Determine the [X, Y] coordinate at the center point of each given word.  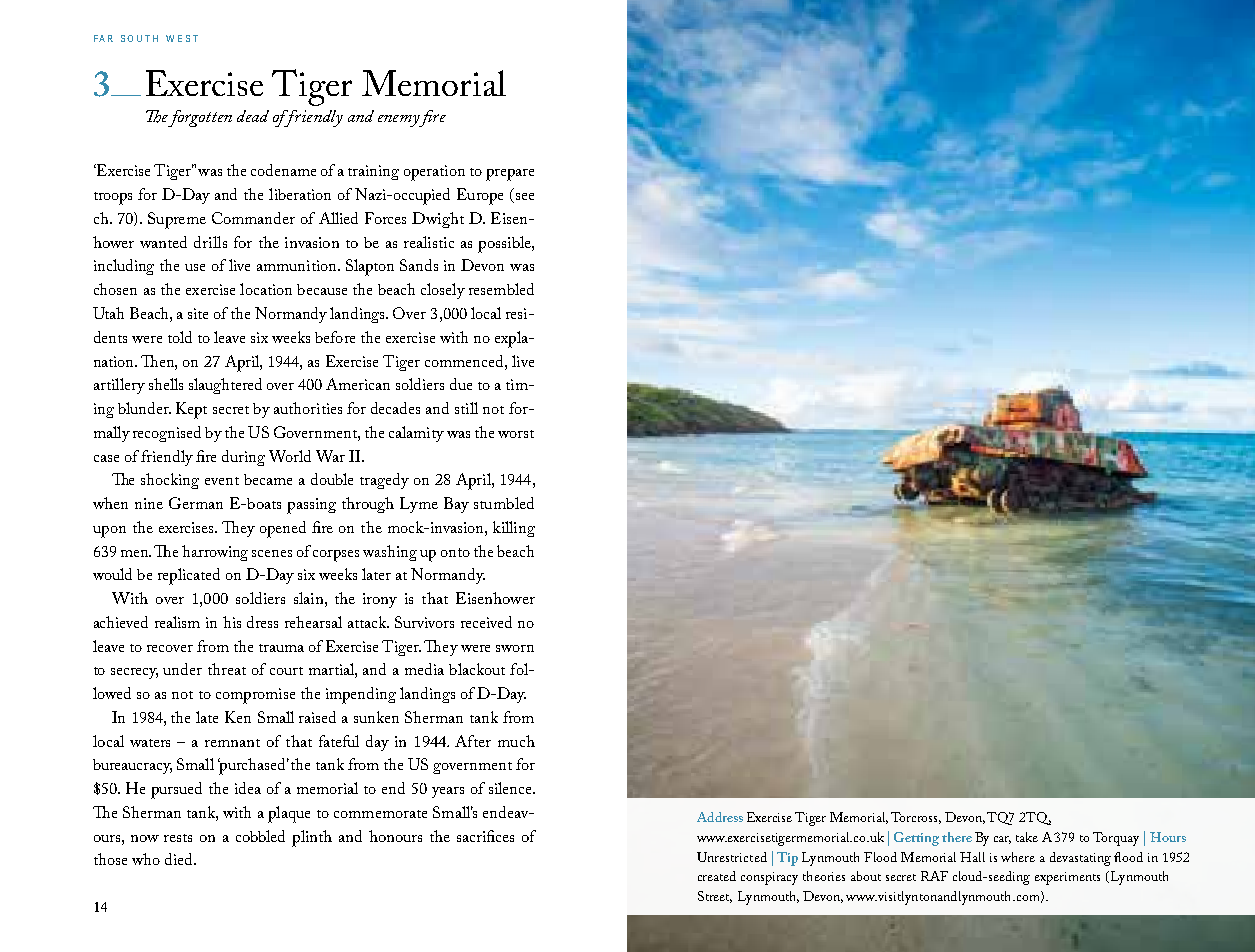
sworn [515, 648]
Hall [972, 857]
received [486, 622]
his [232, 622]
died [180, 859]
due [461, 384]
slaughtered [225, 386]
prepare [510, 175]
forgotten [200, 118]
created [717, 876]
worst [516, 434]
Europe [480, 196]
